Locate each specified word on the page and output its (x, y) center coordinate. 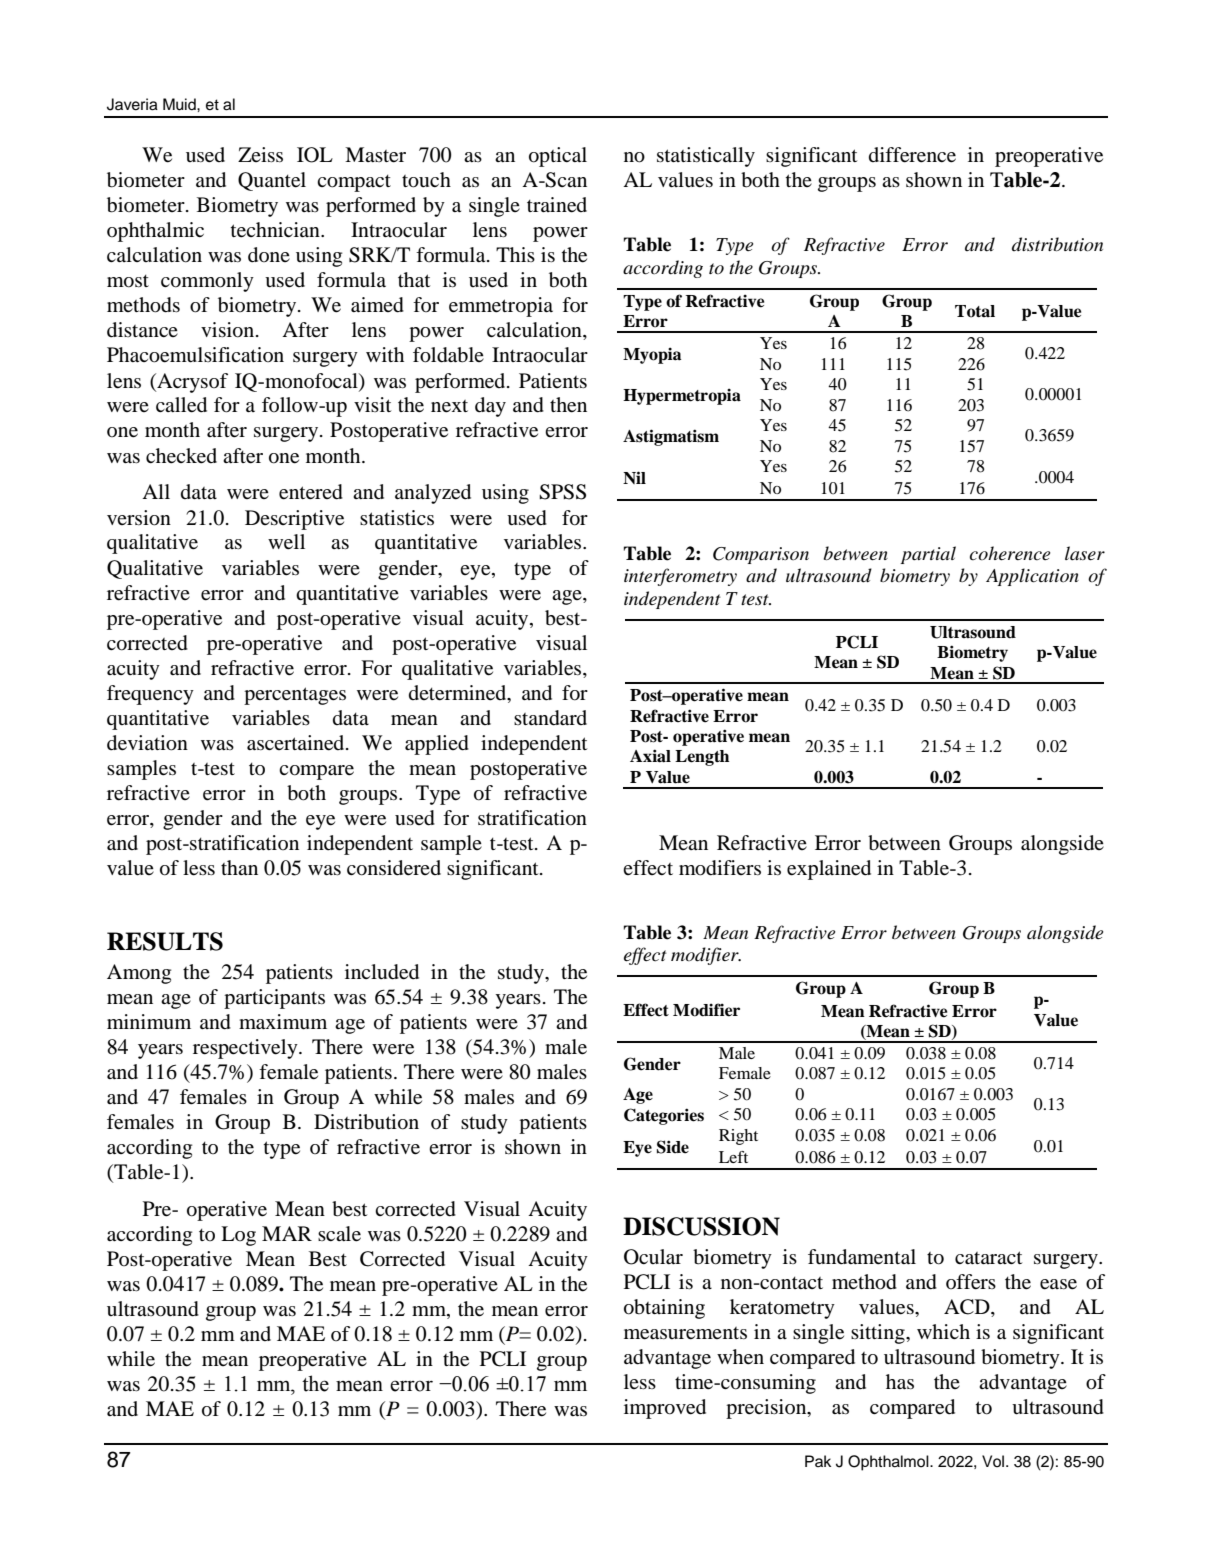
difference (912, 155)
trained (557, 205)
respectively (246, 1049)
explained (829, 870)
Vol (993, 1461)
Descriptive (294, 520)
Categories (664, 1116)
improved (665, 1409)
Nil (634, 477)
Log (238, 1236)
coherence (1010, 553)
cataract (988, 1258)
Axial (650, 756)
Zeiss (260, 154)
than (239, 867)
